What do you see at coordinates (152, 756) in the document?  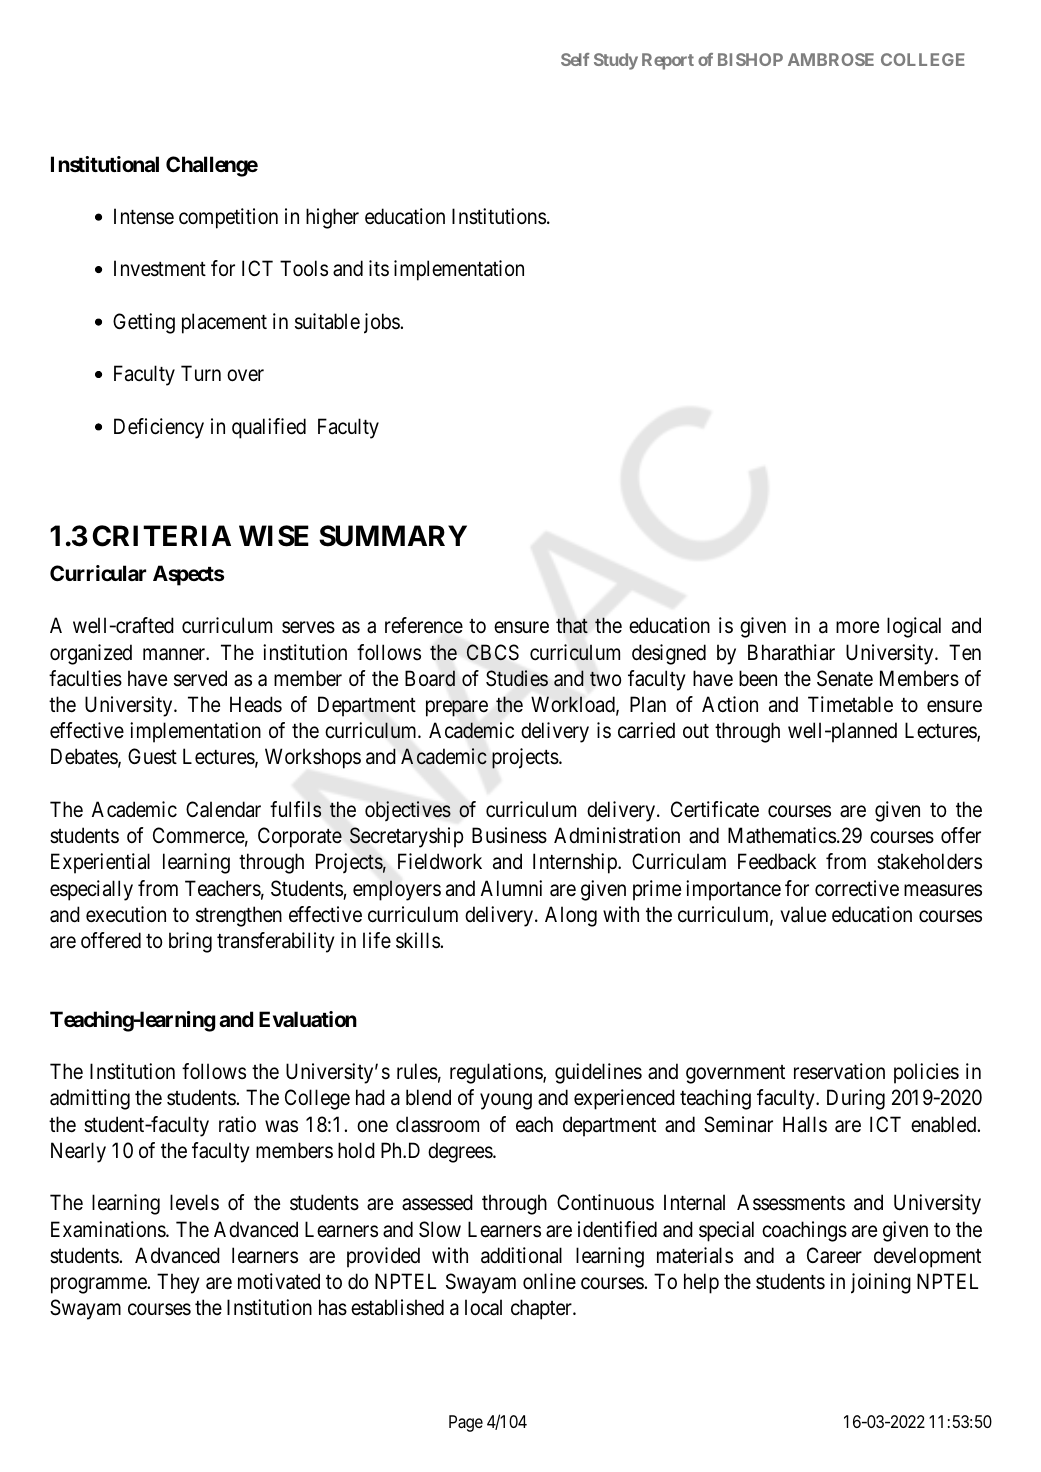 I see `Guest` at bounding box center [152, 756].
